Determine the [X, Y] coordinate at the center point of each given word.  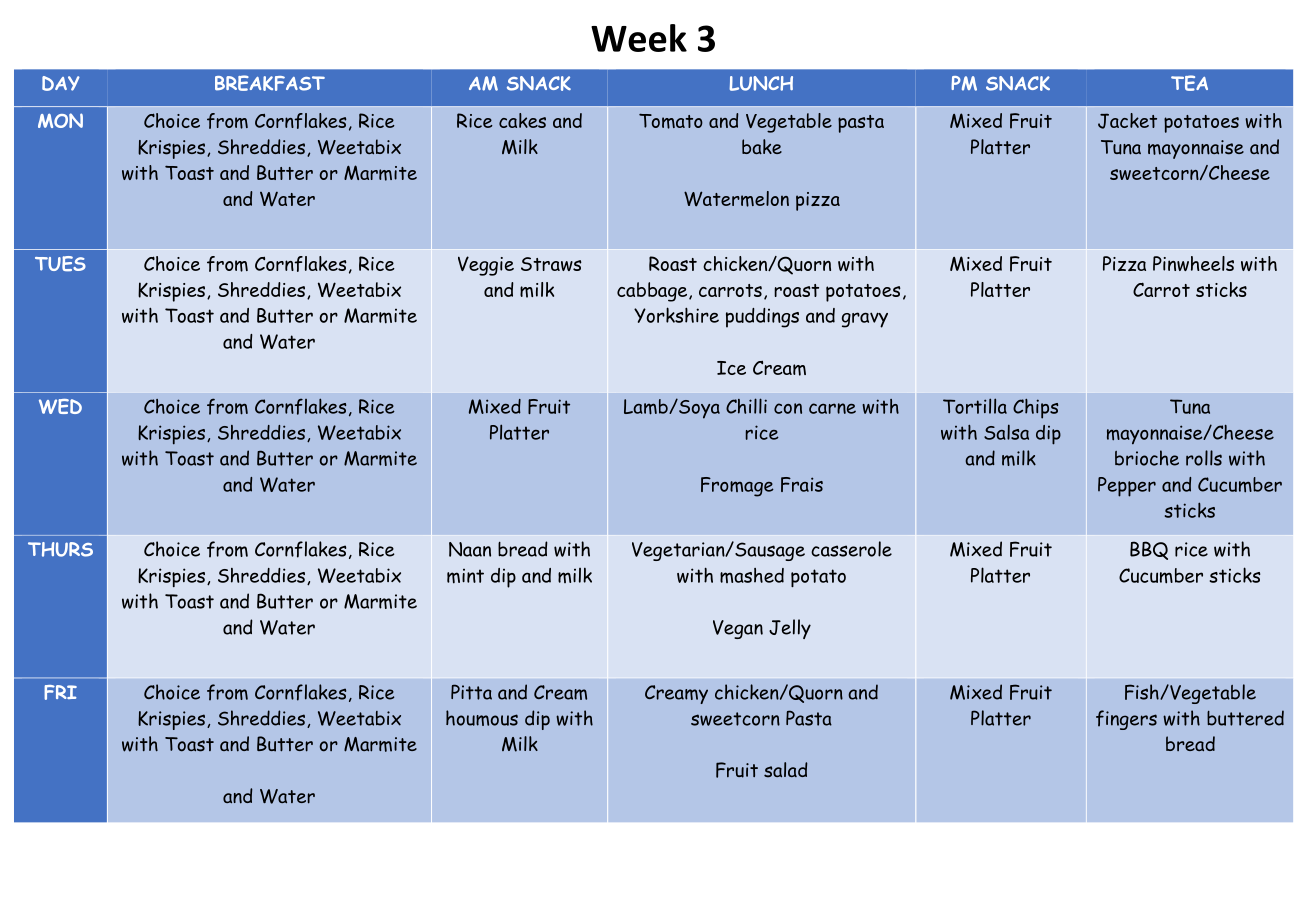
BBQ [1149, 550]
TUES [60, 264]
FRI [60, 692]
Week [639, 38]
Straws [551, 264]
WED [60, 406]
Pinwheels [1193, 263]
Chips [1035, 409]
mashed [752, 575]
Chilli [746, 406]
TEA [1189, 83]
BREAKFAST [270, 83]
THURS [60, 549]
